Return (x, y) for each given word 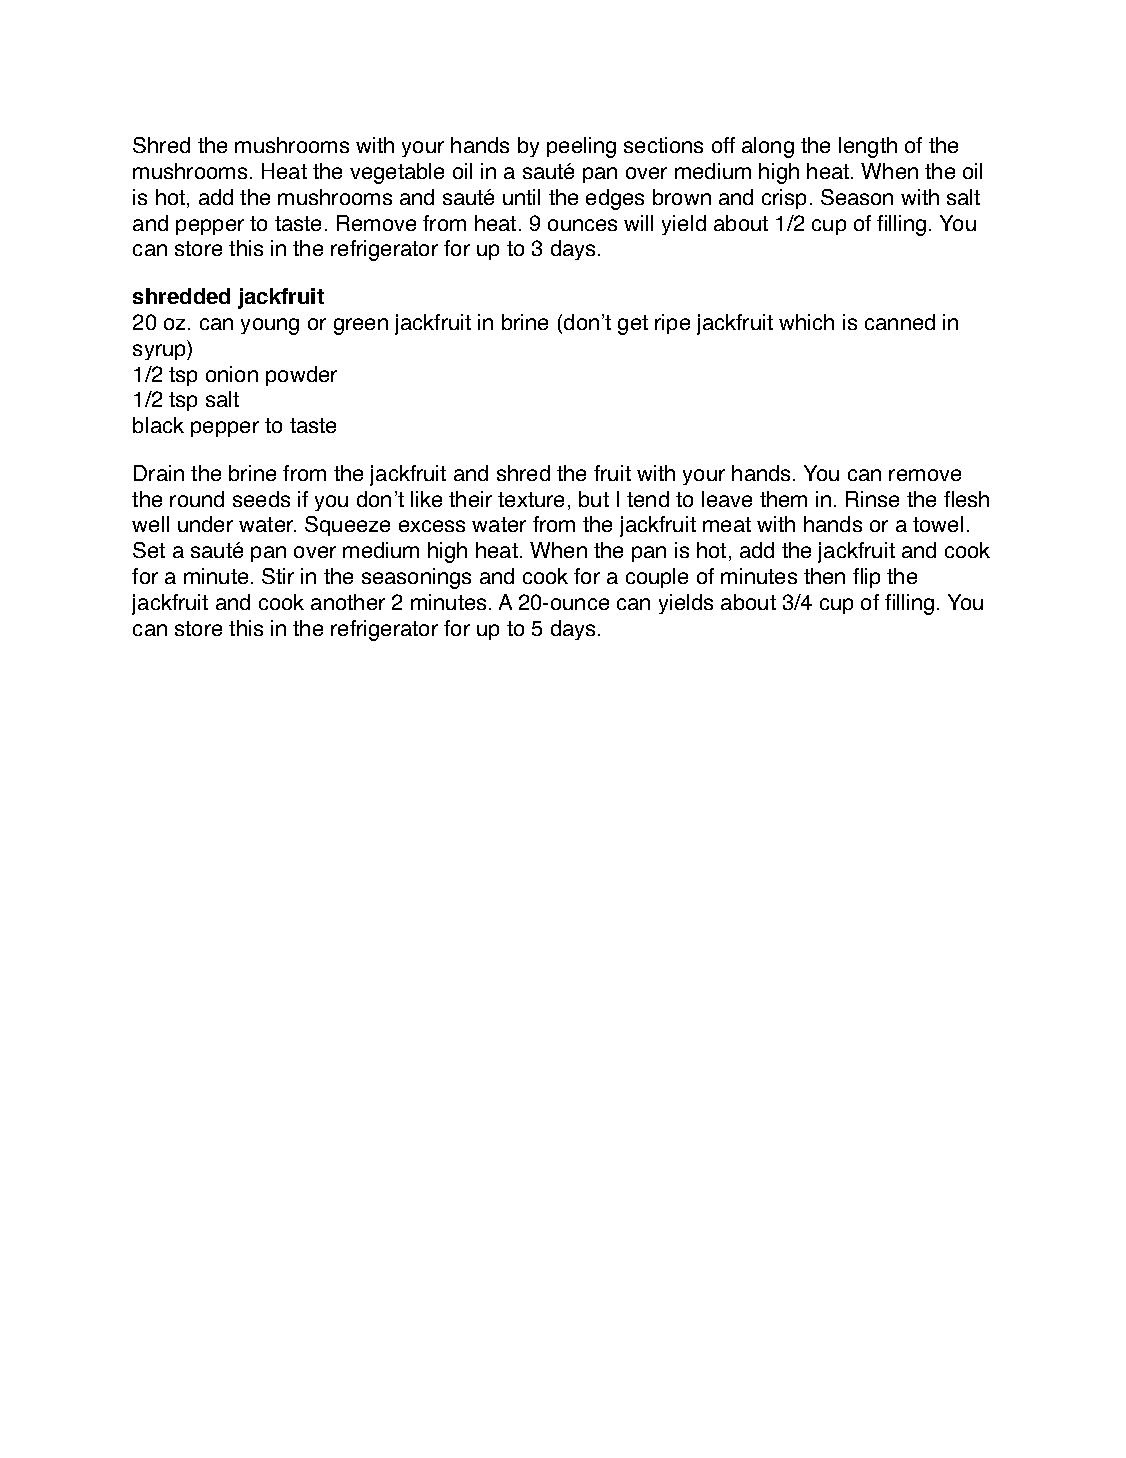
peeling (581, 147)
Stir (278, 576)
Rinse (872, 499)
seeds (261, 499)
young (270, 326)
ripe (672, 324)
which (806, 322)
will (638, 223)
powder (301, 376)
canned (900, 322)
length (868, 147)
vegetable (397, 173)
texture (531, 499)
